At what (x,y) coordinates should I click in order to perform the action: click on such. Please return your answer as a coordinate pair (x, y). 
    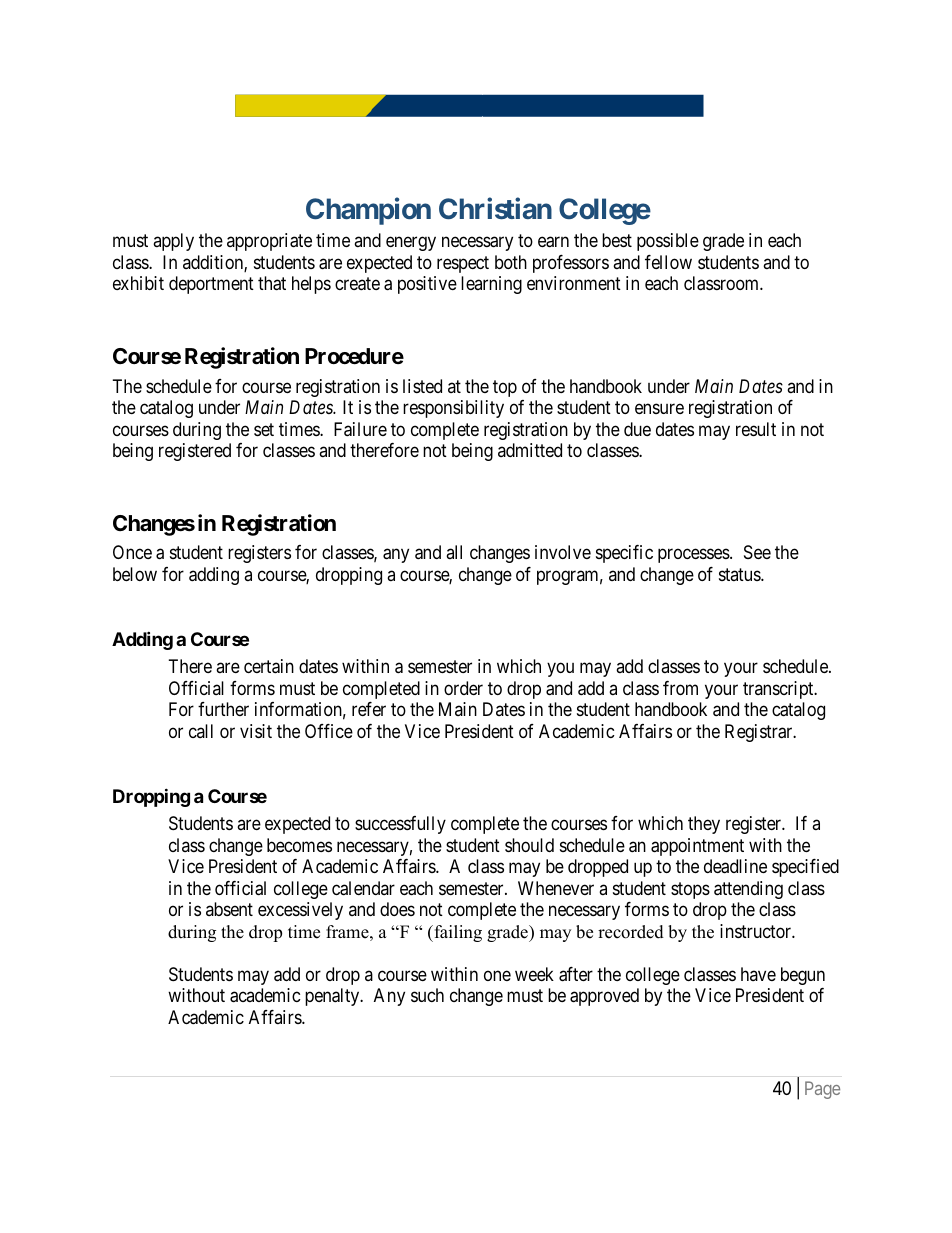
    Looking at the image, I should click on (427, 995).
